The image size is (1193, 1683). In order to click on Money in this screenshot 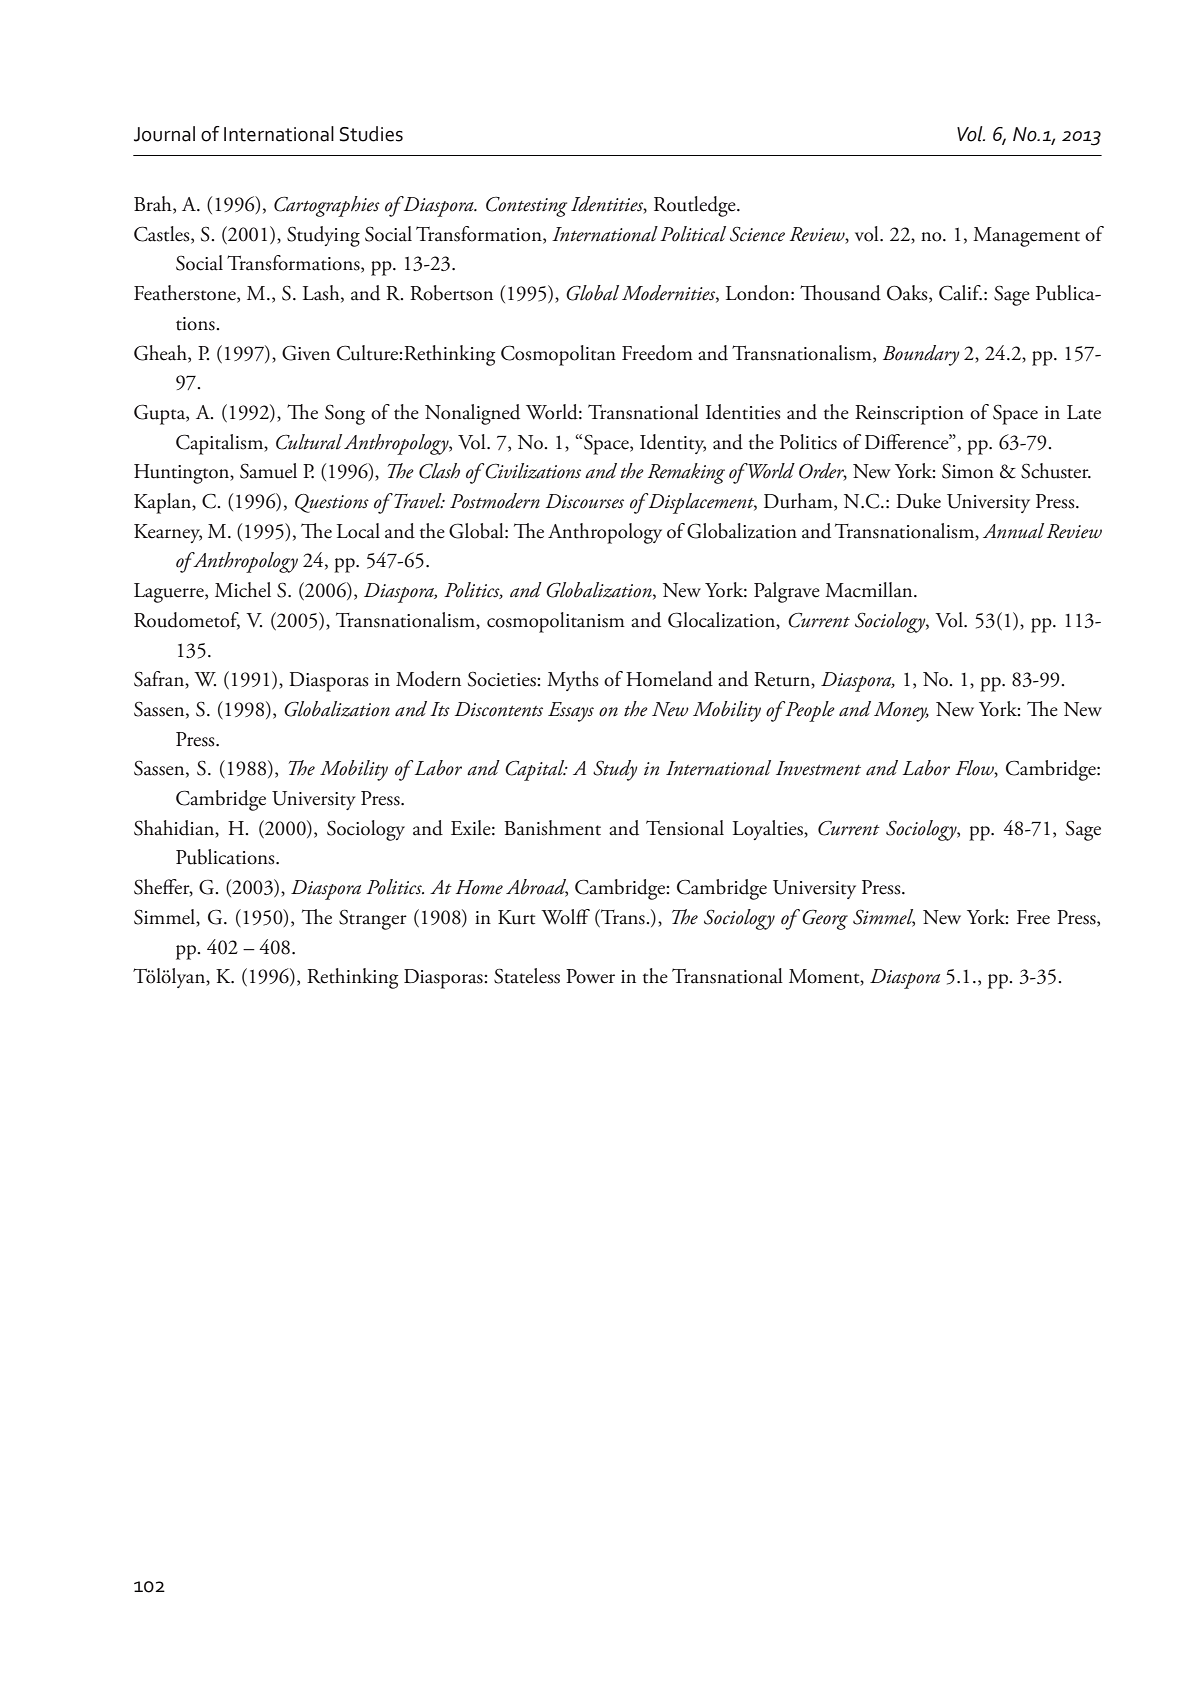, I will do `click(901, 712)`.
